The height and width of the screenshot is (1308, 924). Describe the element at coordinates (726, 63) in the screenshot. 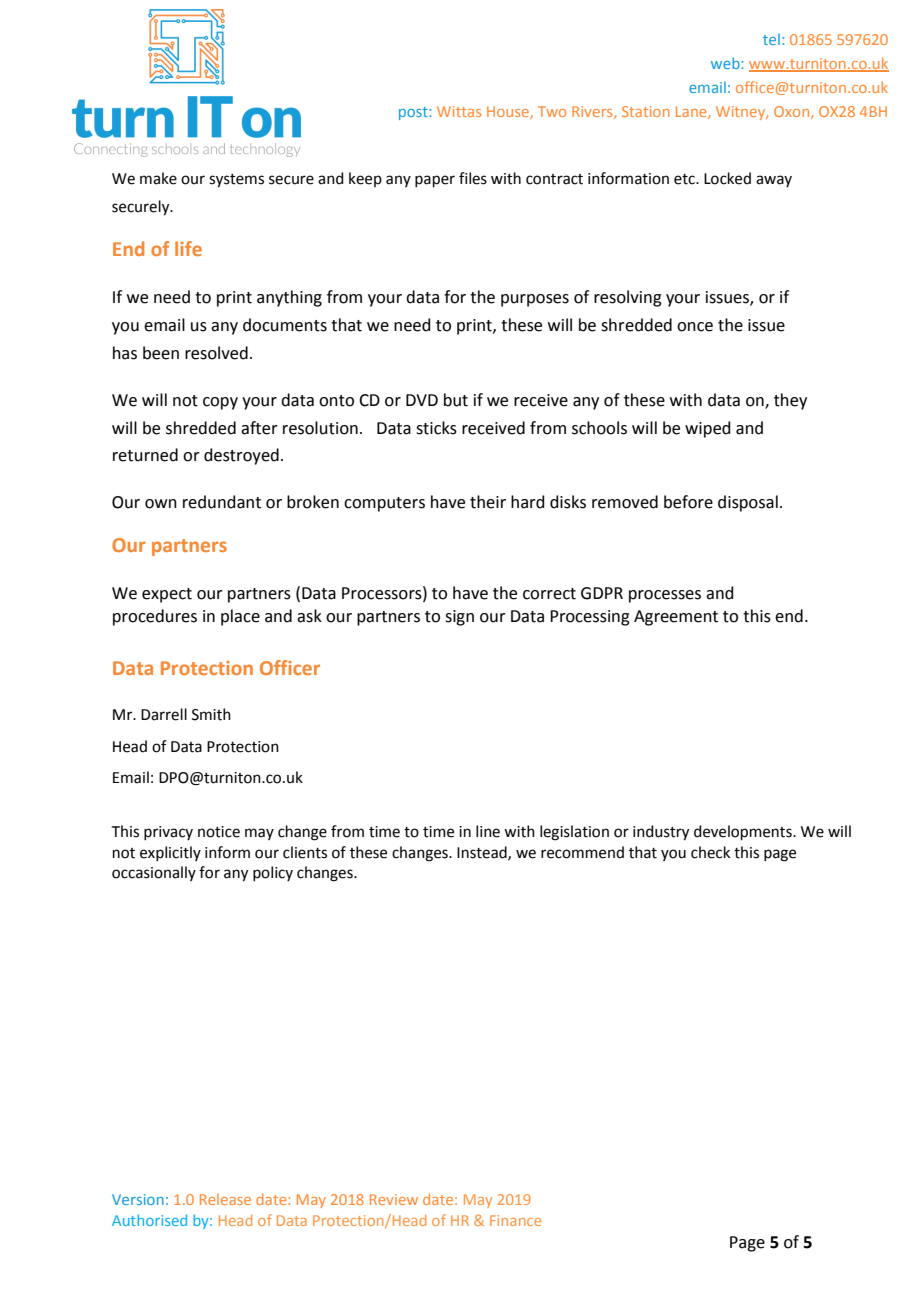

I see `web` at that location.
